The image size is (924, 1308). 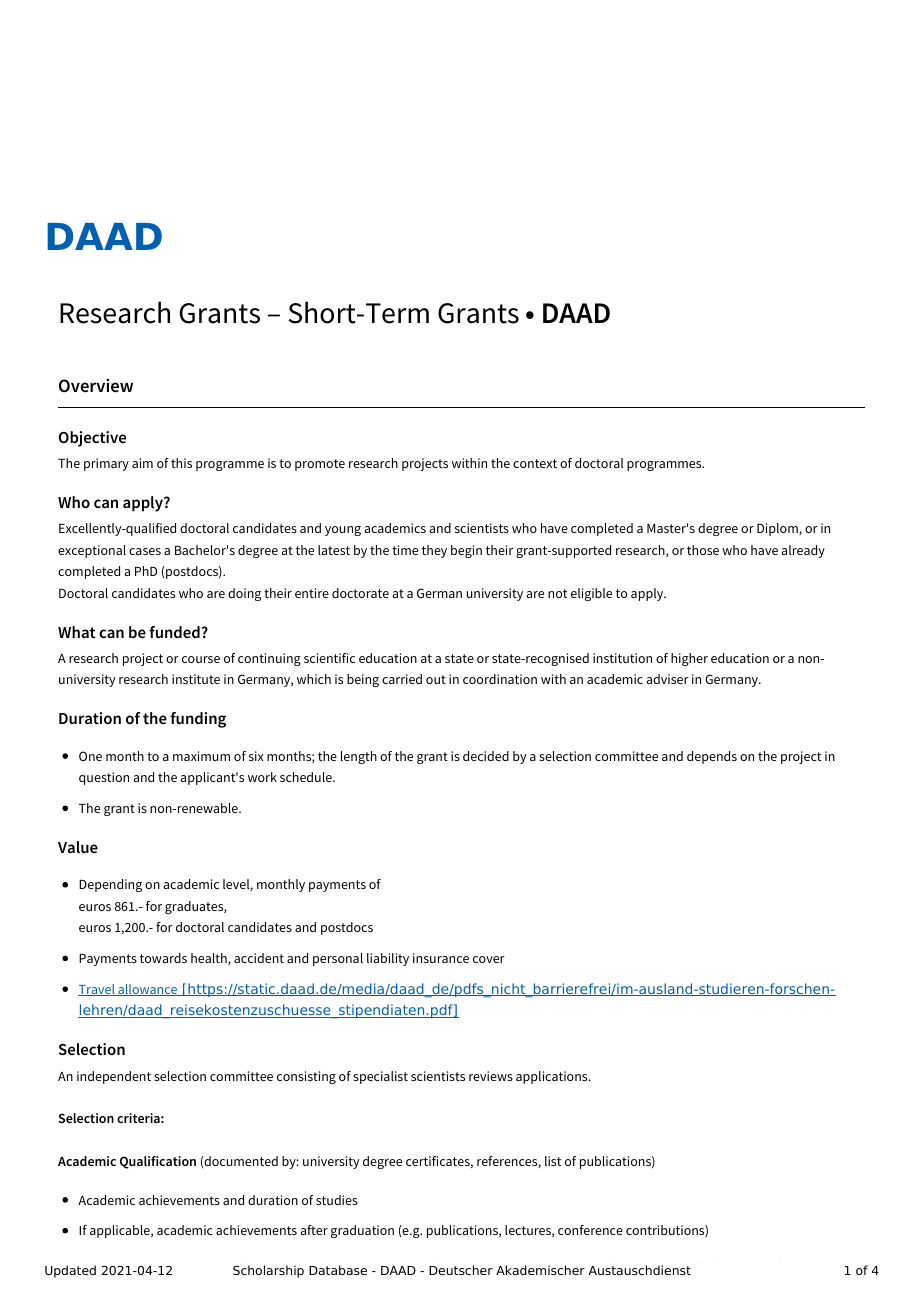 What do you see at coordinates (96, 386) in the screenshot?
I see `Overview` at bounding box center [96, 386].
